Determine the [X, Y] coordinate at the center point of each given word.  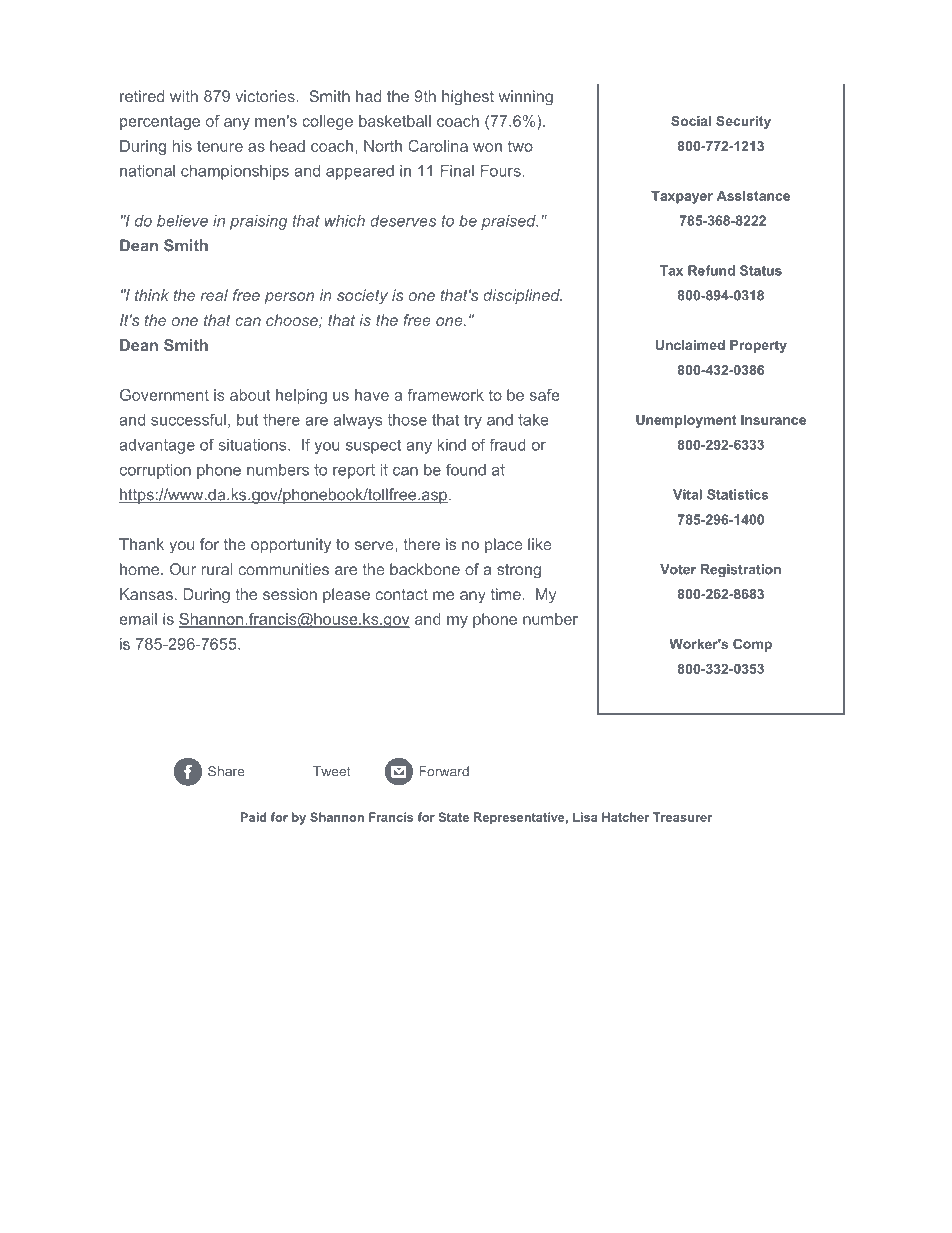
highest [468, 98]
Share [226, 771]
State [453, 817]
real [214, 295]
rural [217, 569]
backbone [425, 569]
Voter [678, 569]
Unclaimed [690, 345]
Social [691, 121]
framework [446, 395]
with [184, 96]
